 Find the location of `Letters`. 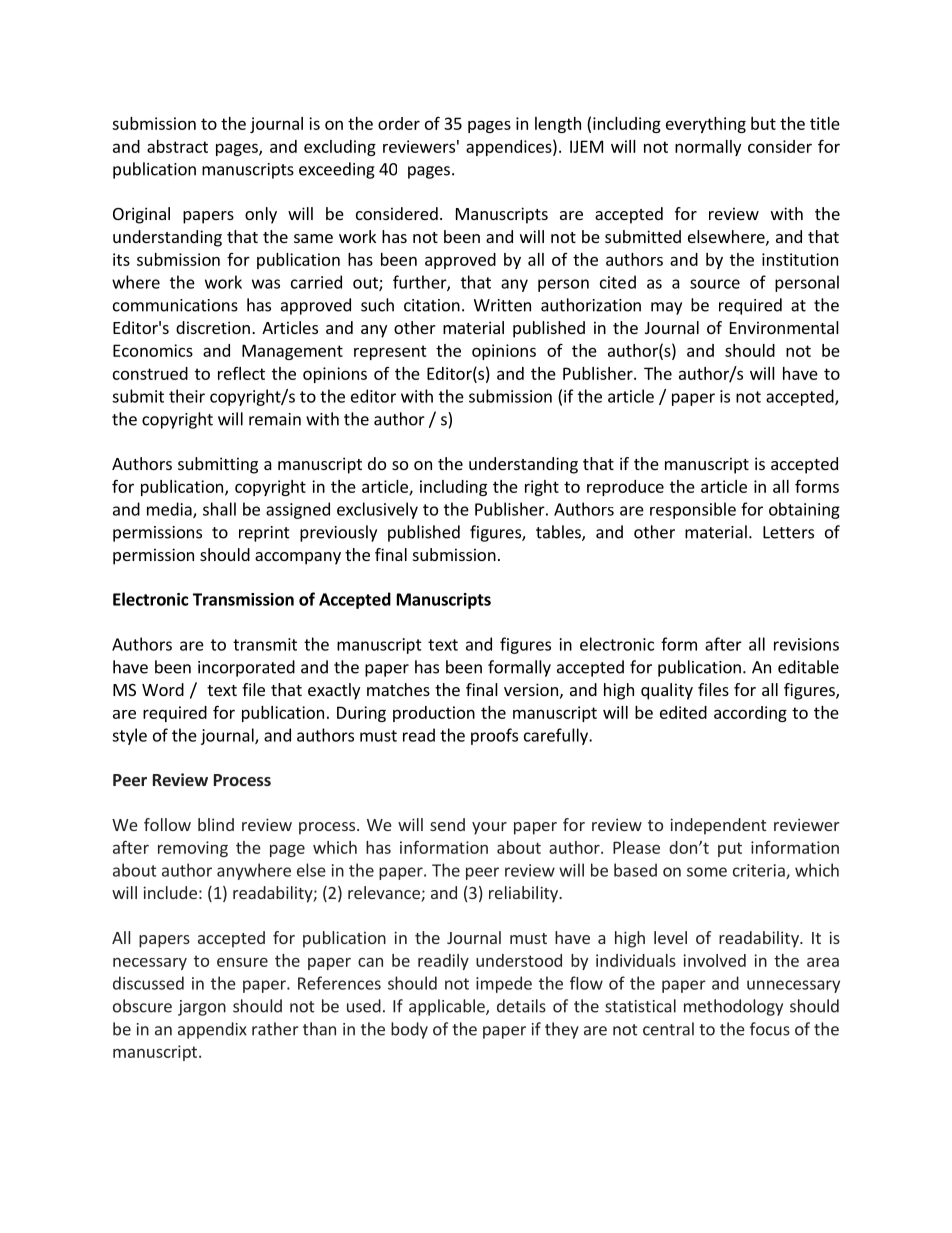

Letters is located at coordinates (788, 532).
